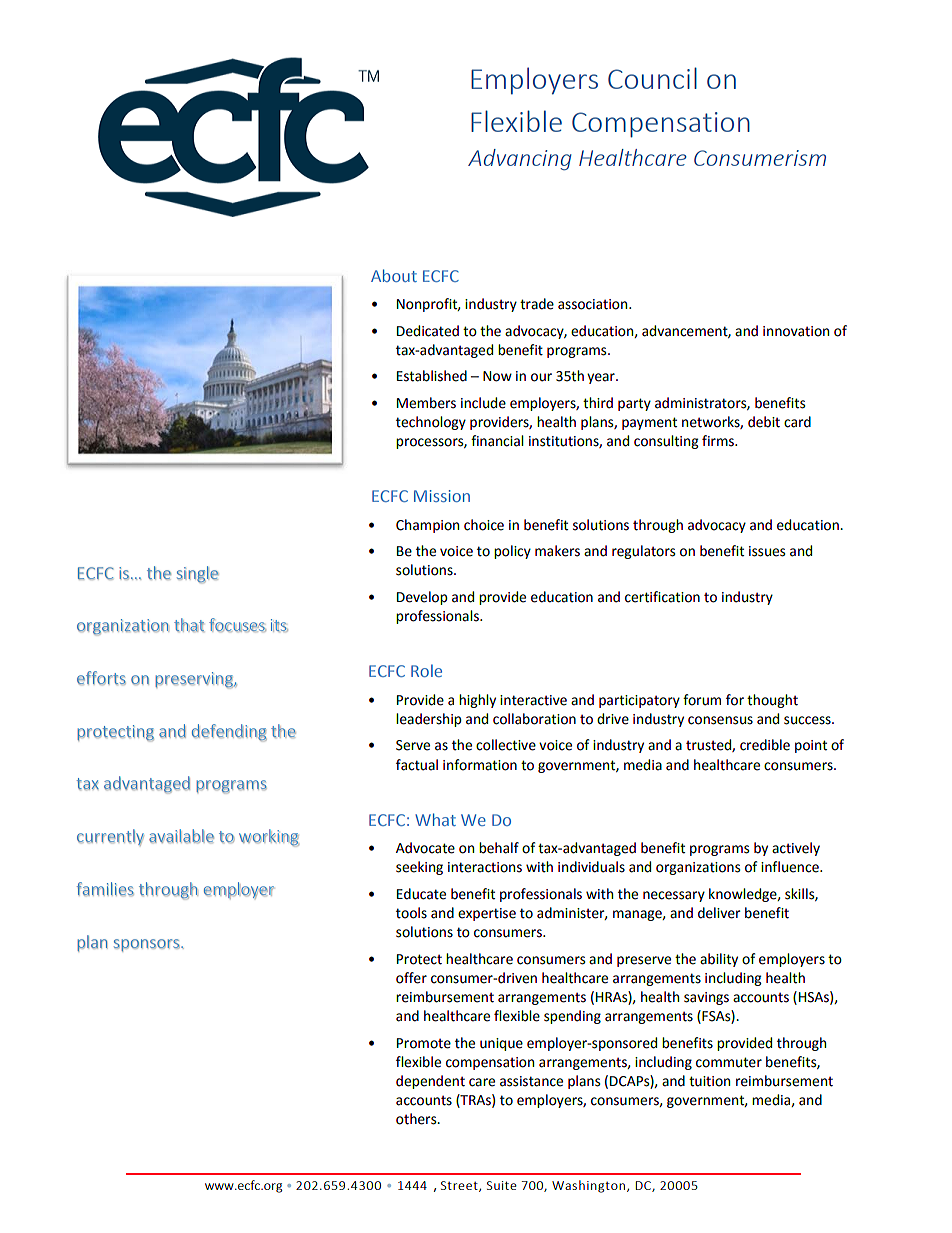 The width and height of the image is (952, 1233). I want to click on Council, so click(652, 78).
